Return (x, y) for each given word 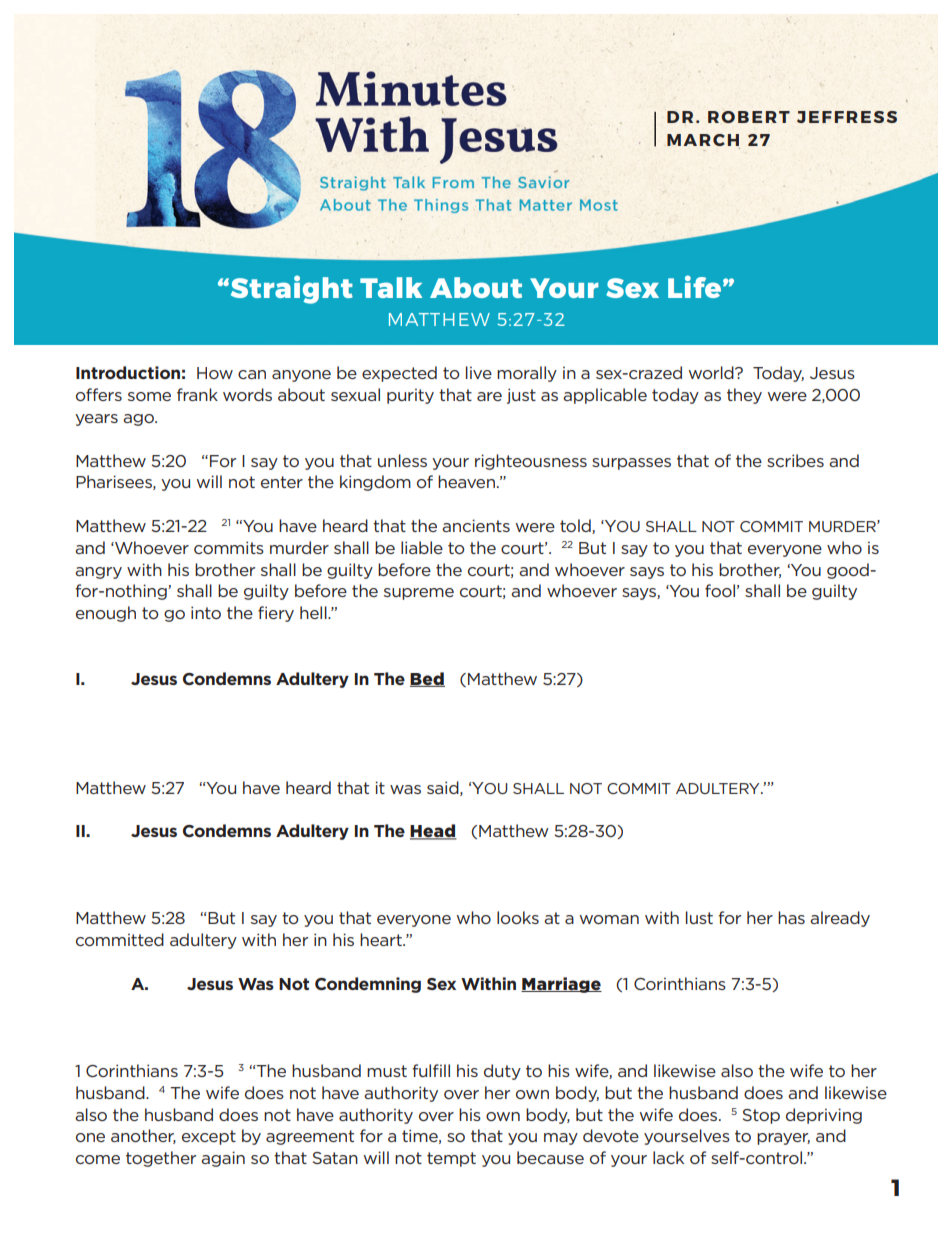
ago (139, 420)
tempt (451, 1159)
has (791, 917)
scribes (795, 460)
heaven (466, 481)
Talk (391, 287)
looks (518, 917)
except (209, 1137)
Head (433, 832)
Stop (761, 1116)
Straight (290, 289)
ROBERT (749, 117)
